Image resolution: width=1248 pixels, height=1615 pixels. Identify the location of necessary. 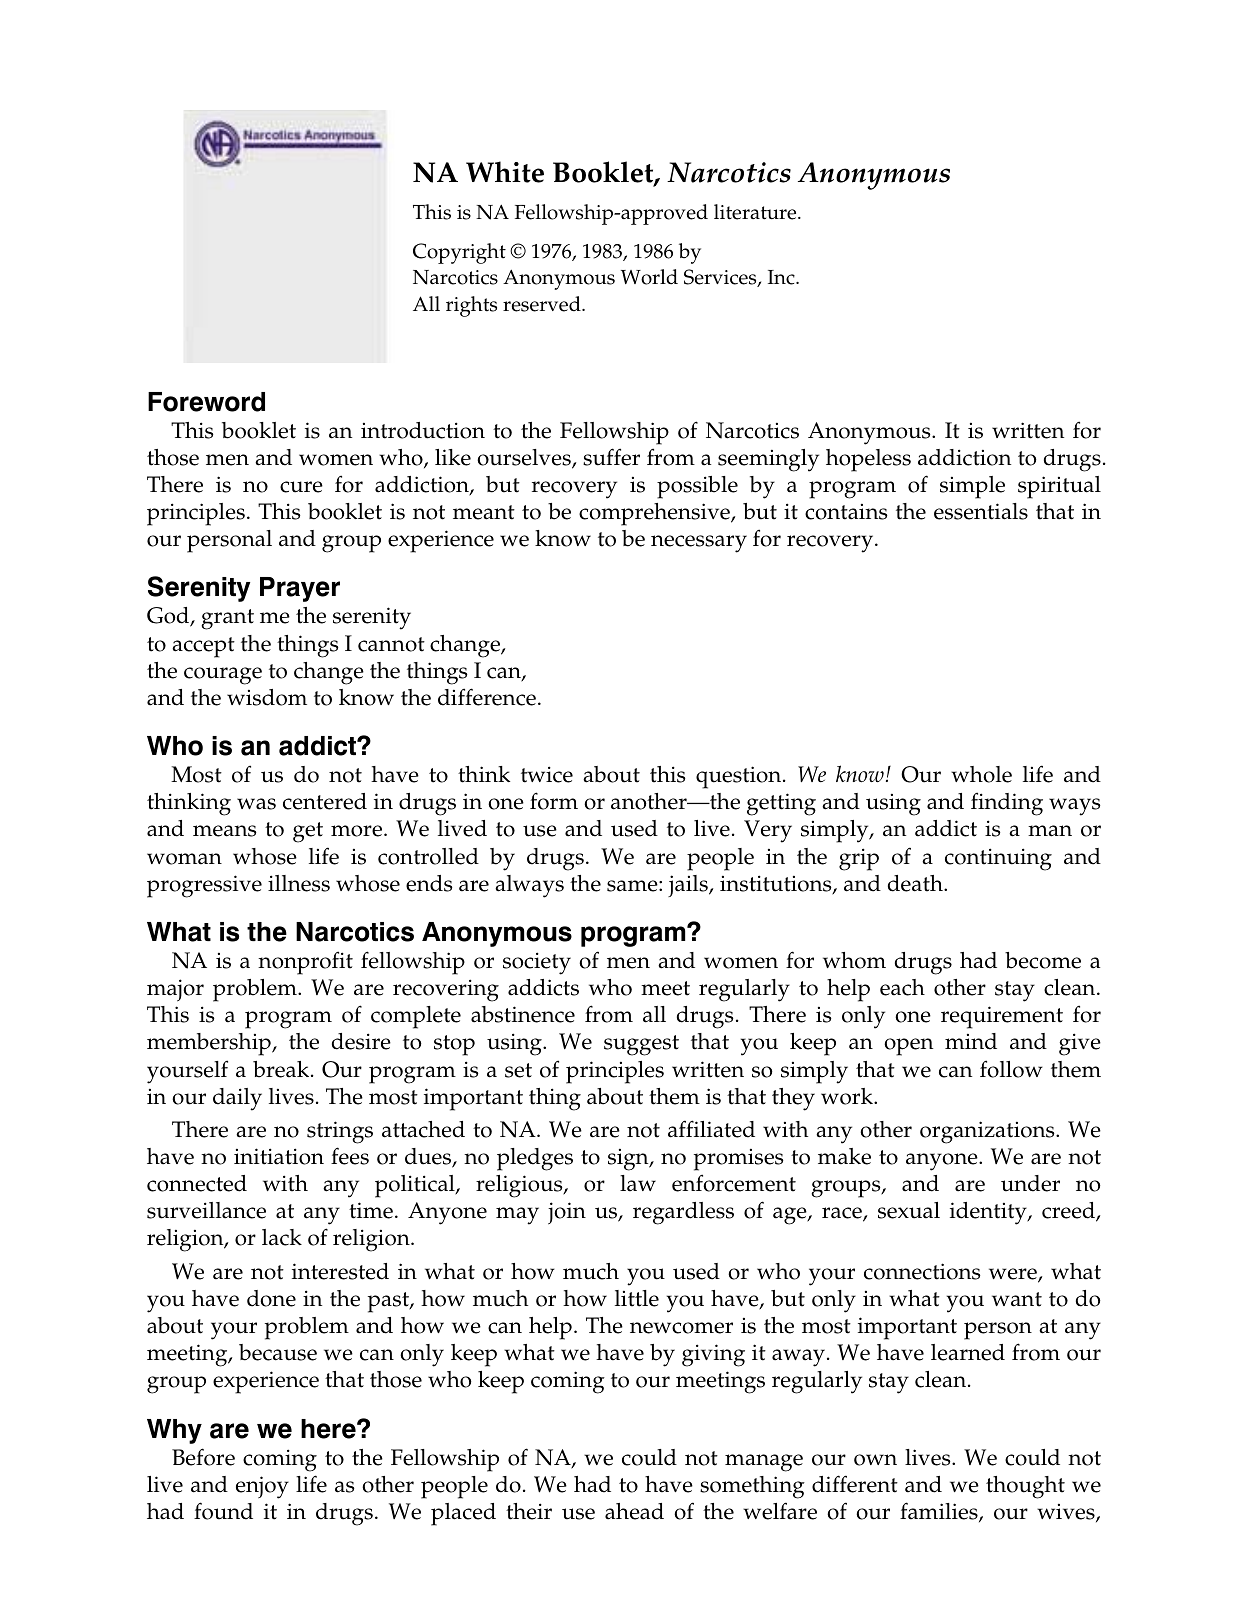
(699, 544).
